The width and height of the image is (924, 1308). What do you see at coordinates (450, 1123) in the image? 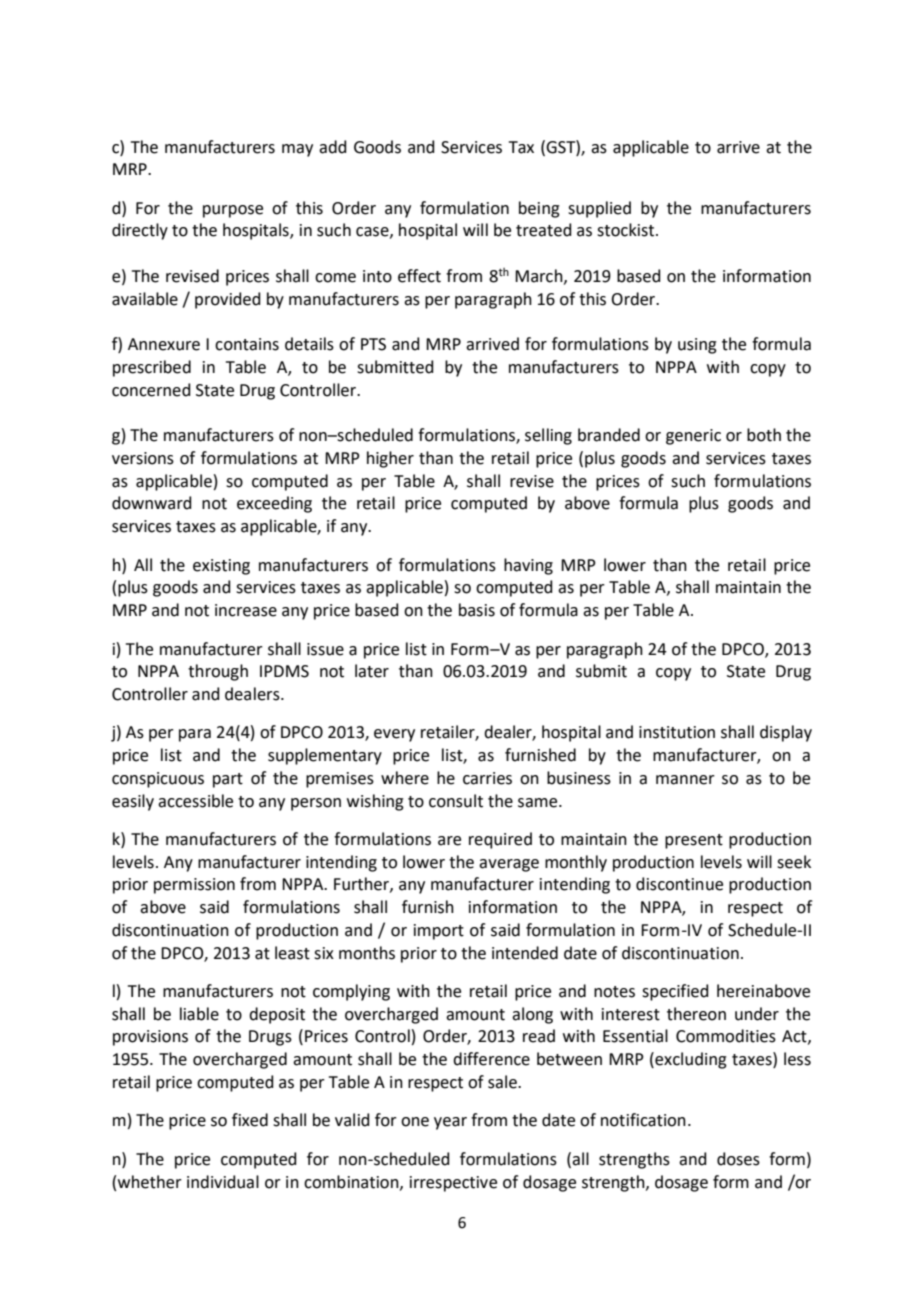
I see `year` at bounding box center [450, 1123].
